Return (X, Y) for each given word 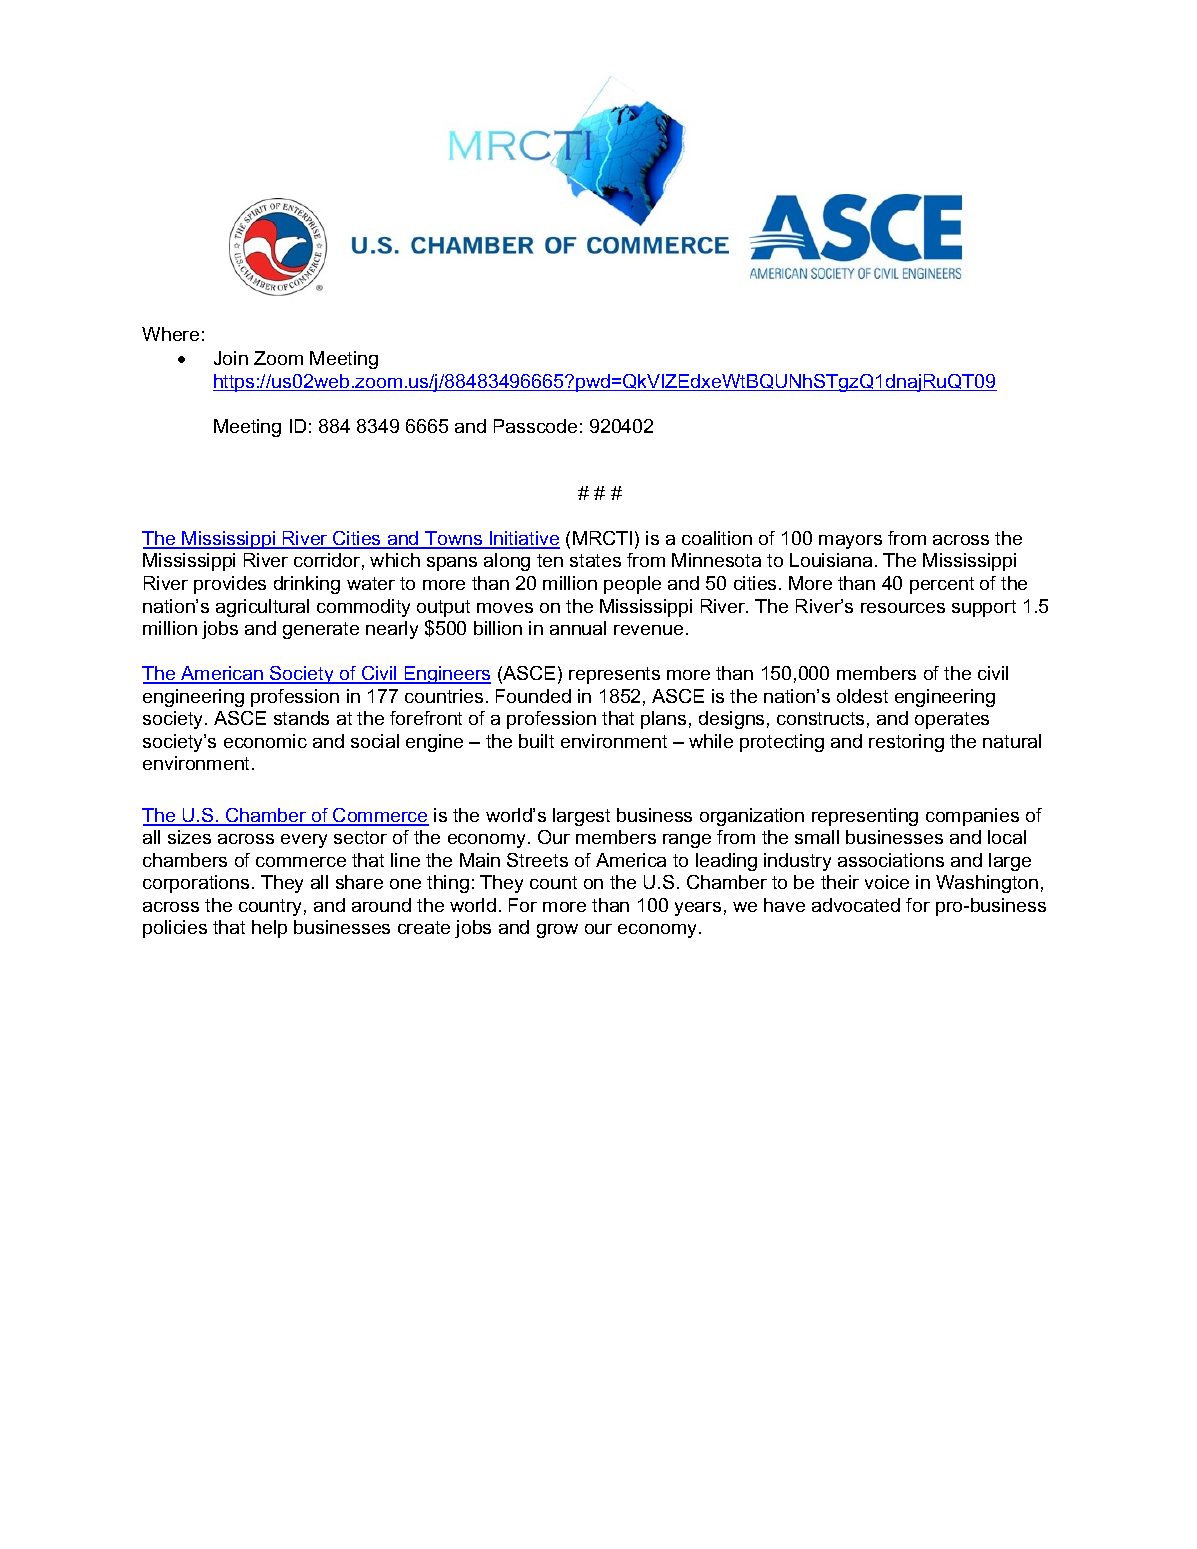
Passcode (535, 426)
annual (578, 628)
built (536, 741)
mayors (850, 542)
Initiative (524, 539)
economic (265, 741)
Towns (454, 539)
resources (903, 608)
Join (231, 358)
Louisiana (831, 560)
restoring (906, 743)
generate (321, 630)
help (269, 929)
